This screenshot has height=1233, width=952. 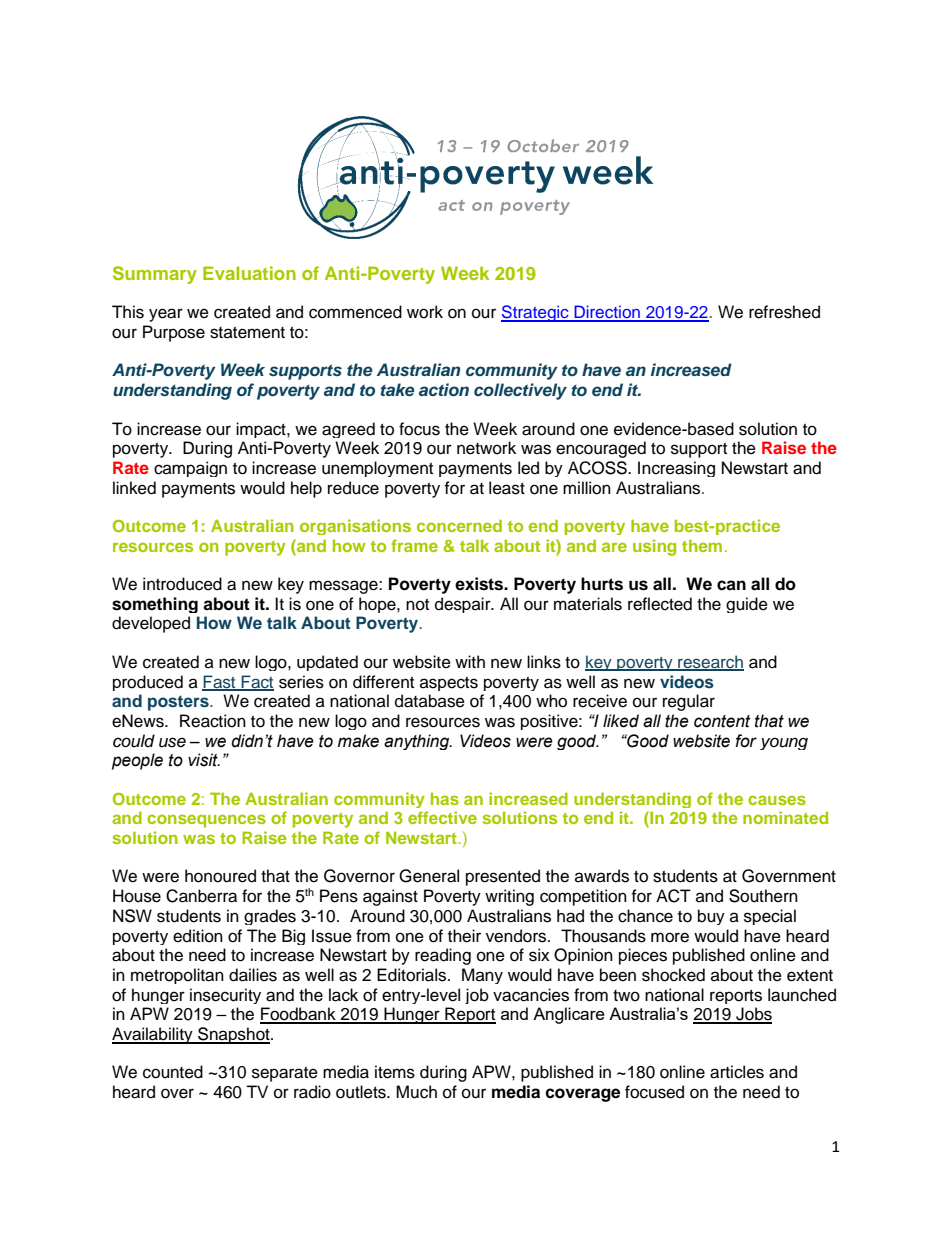 I want to click on led, so click(x=528, y=468).
